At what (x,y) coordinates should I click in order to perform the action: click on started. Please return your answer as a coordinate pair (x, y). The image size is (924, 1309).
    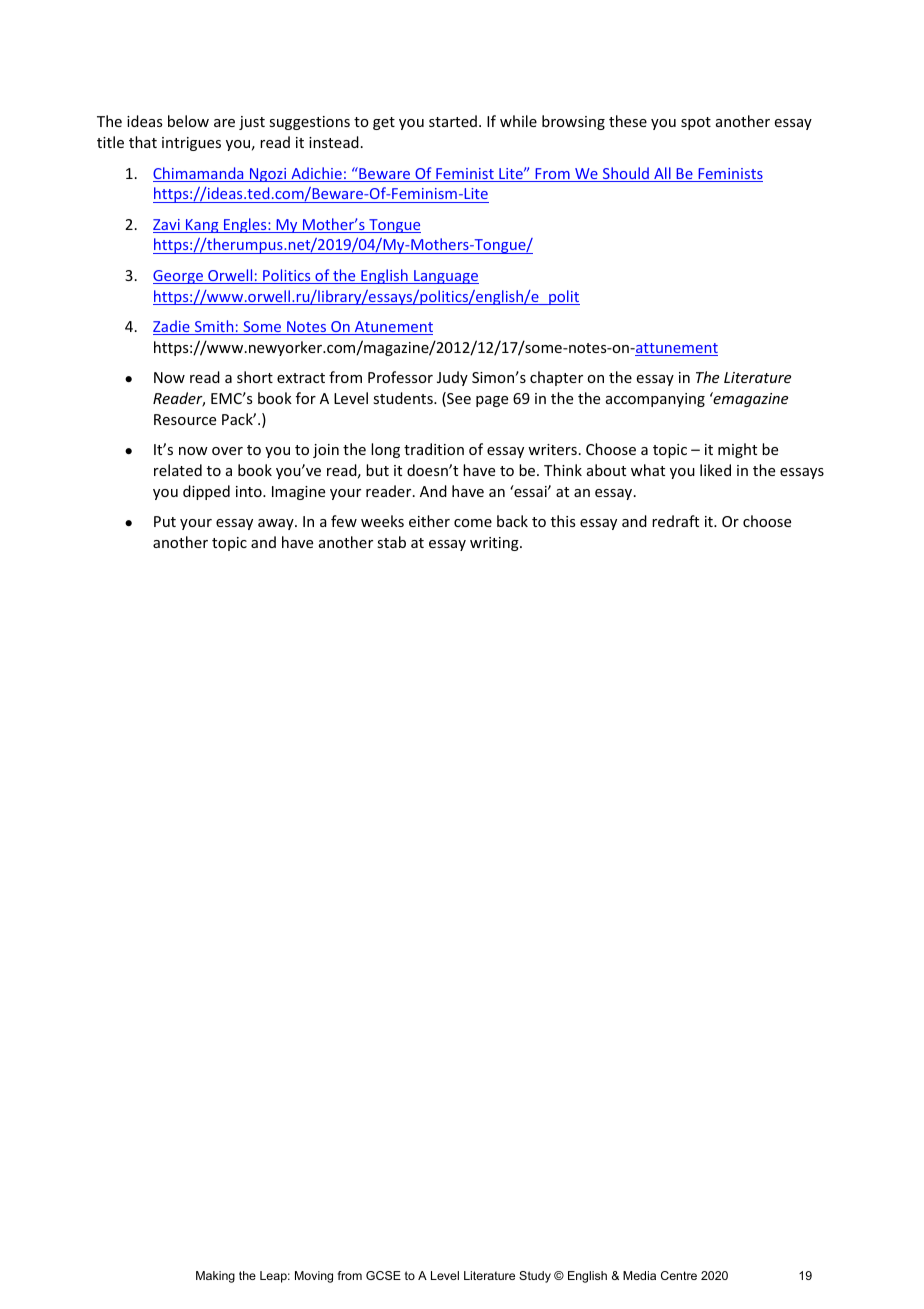
    Looking at the image, I should click on (453, 121).
